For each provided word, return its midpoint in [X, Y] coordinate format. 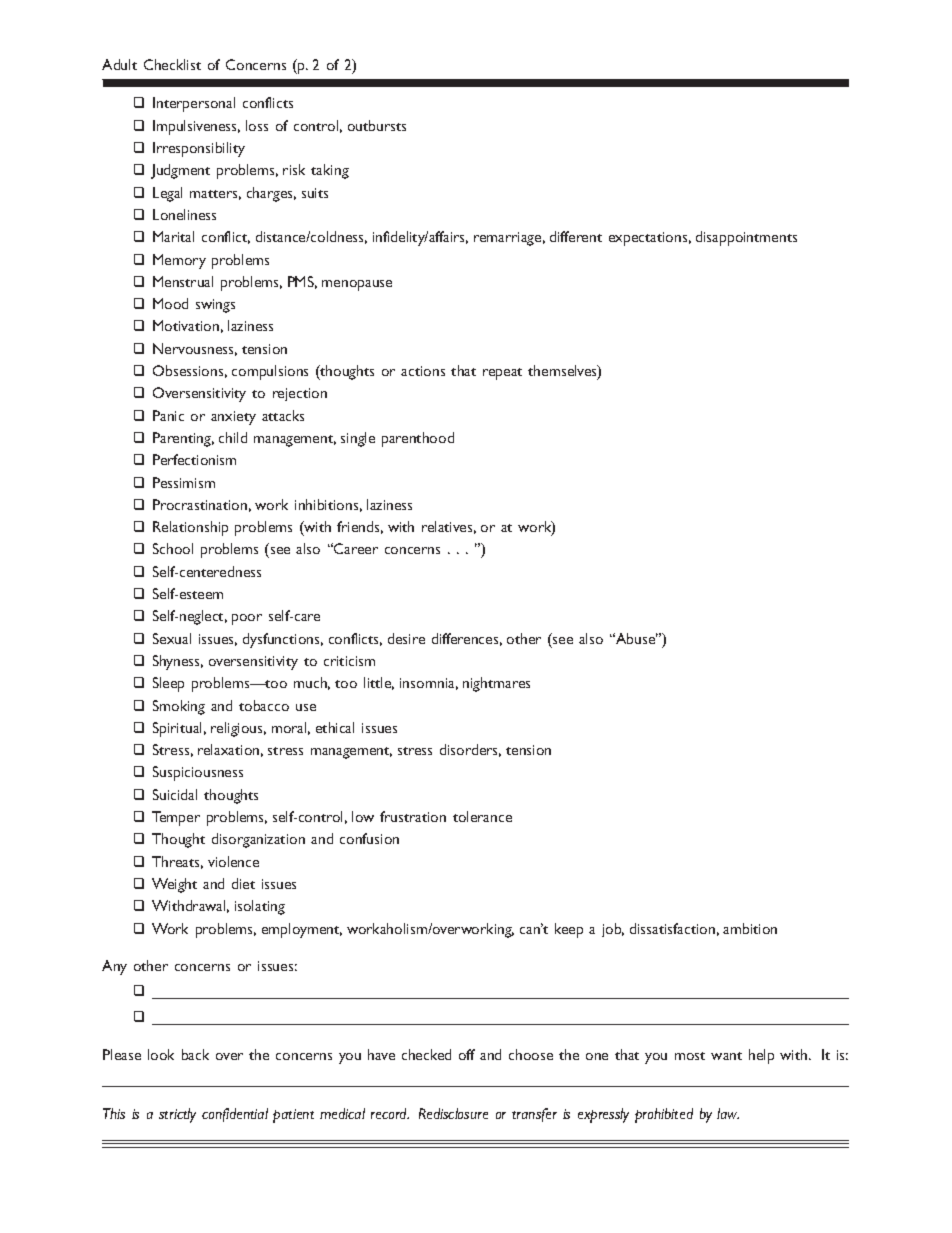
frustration [413, 816]
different [576, 236]
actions [423, 371]
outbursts [377, 125]
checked [426, 1054]
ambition [750, 928]
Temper [176, 818]
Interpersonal [194, 104]
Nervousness [195, 349]
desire [406, 638]
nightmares [496, 684]
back [195, 1054]
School [173, 548]
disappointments [746, 238]
